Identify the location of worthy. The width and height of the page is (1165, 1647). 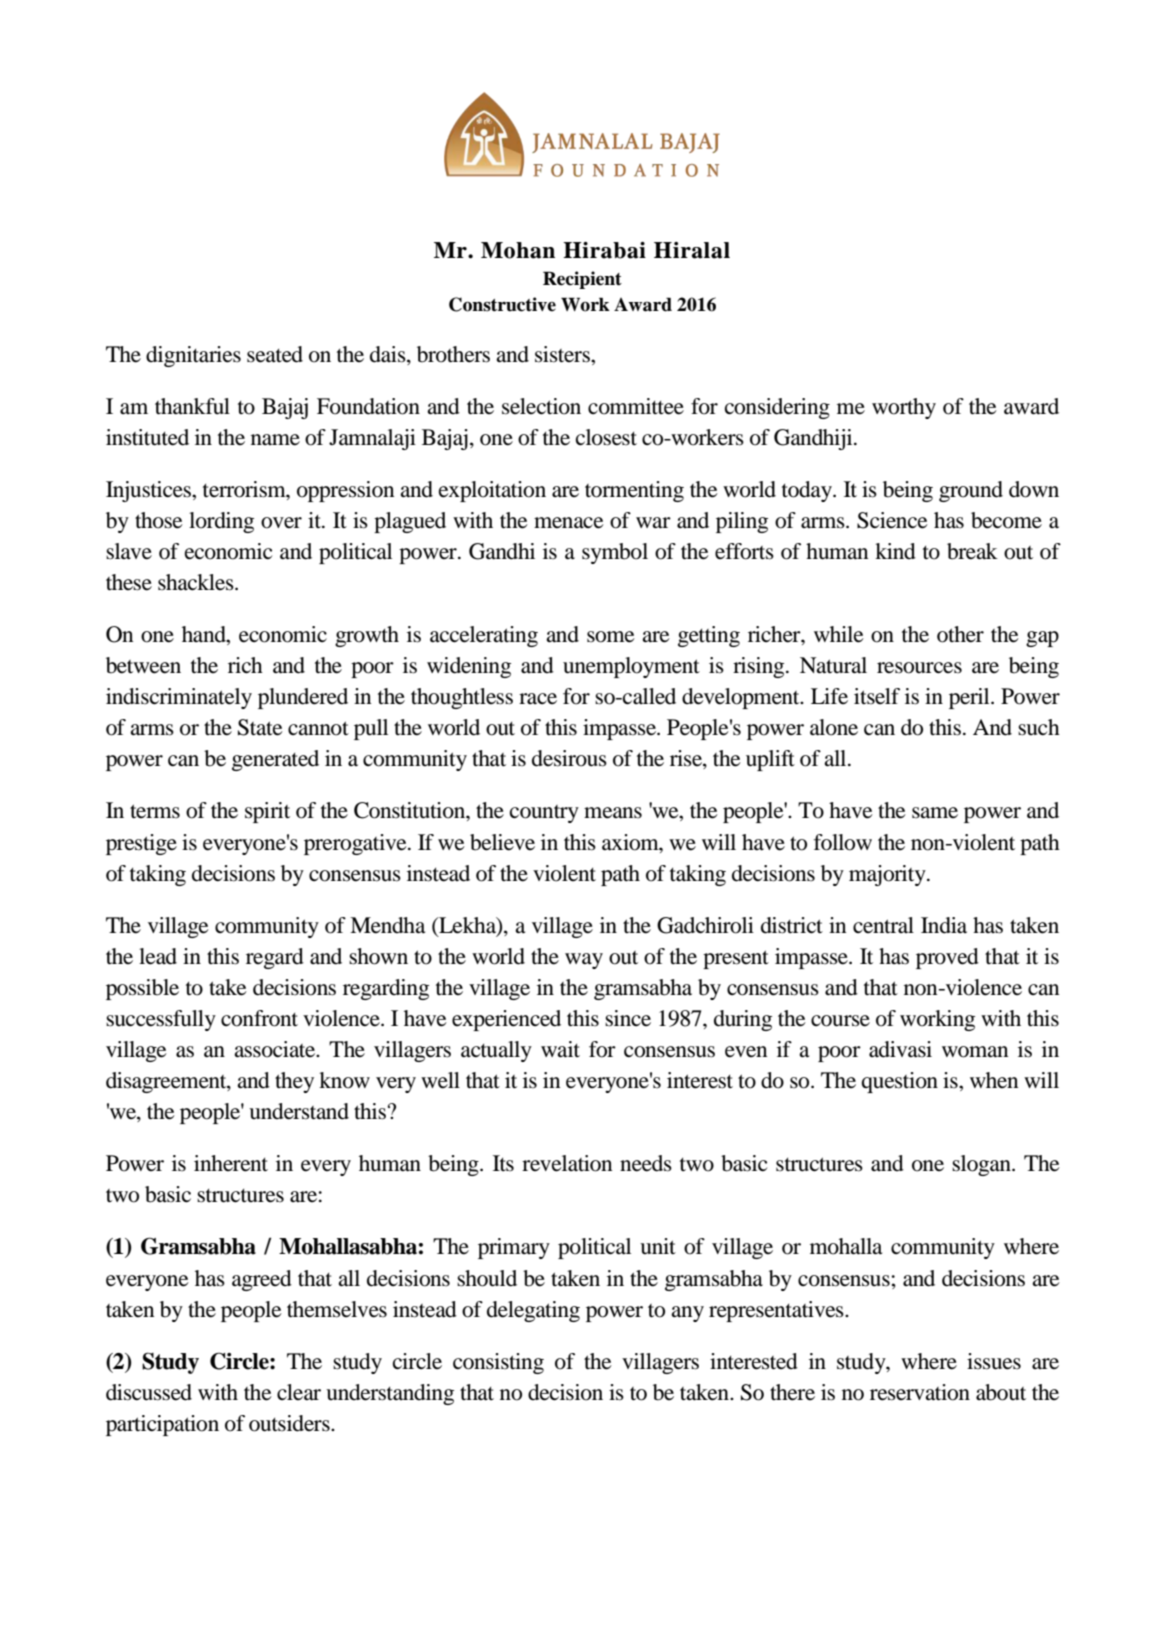
(904, 408).
